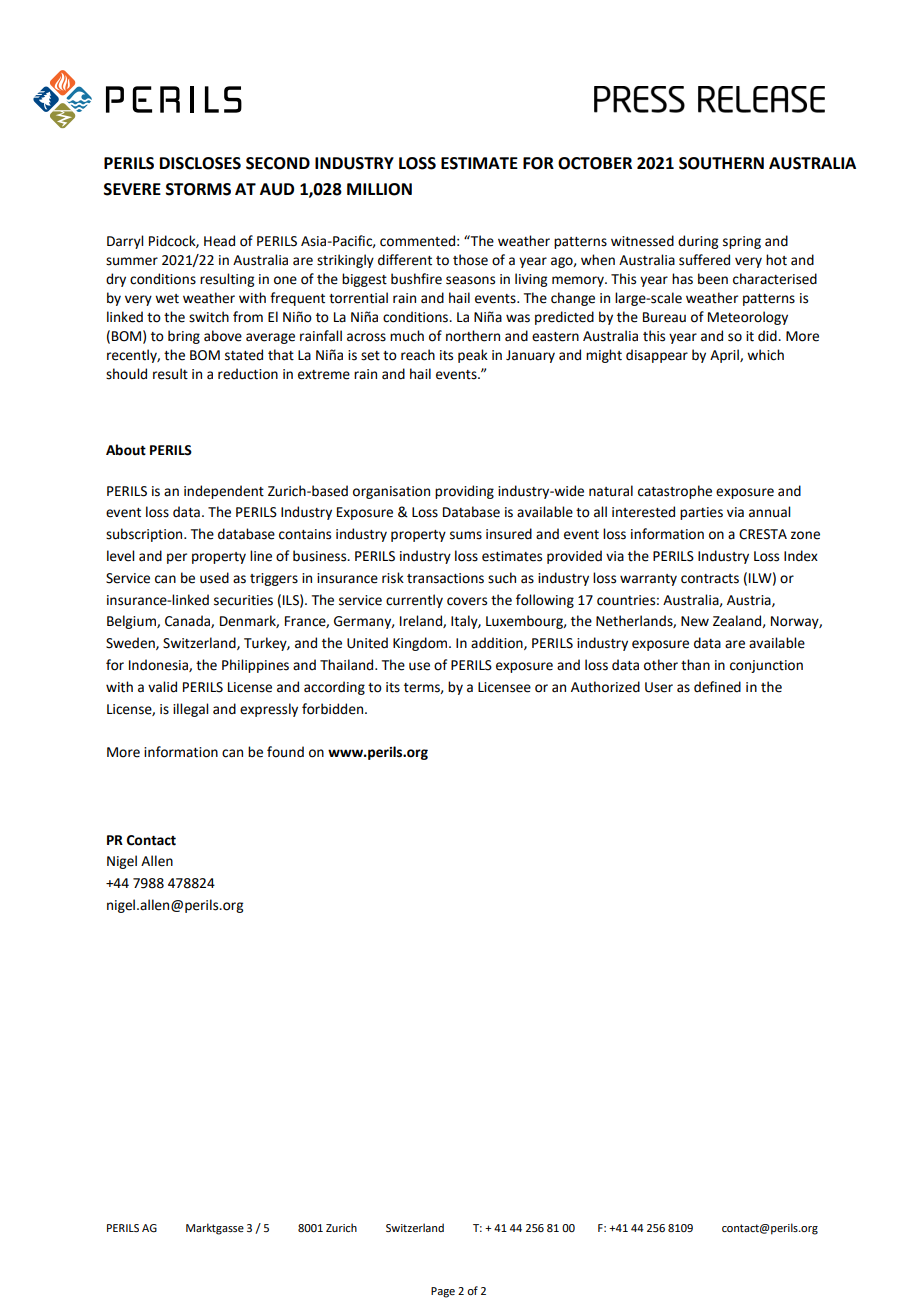  What do you see at coordinates (224, 492) in the screenshot?
I see `independent` at bounding box center [224, 492].
